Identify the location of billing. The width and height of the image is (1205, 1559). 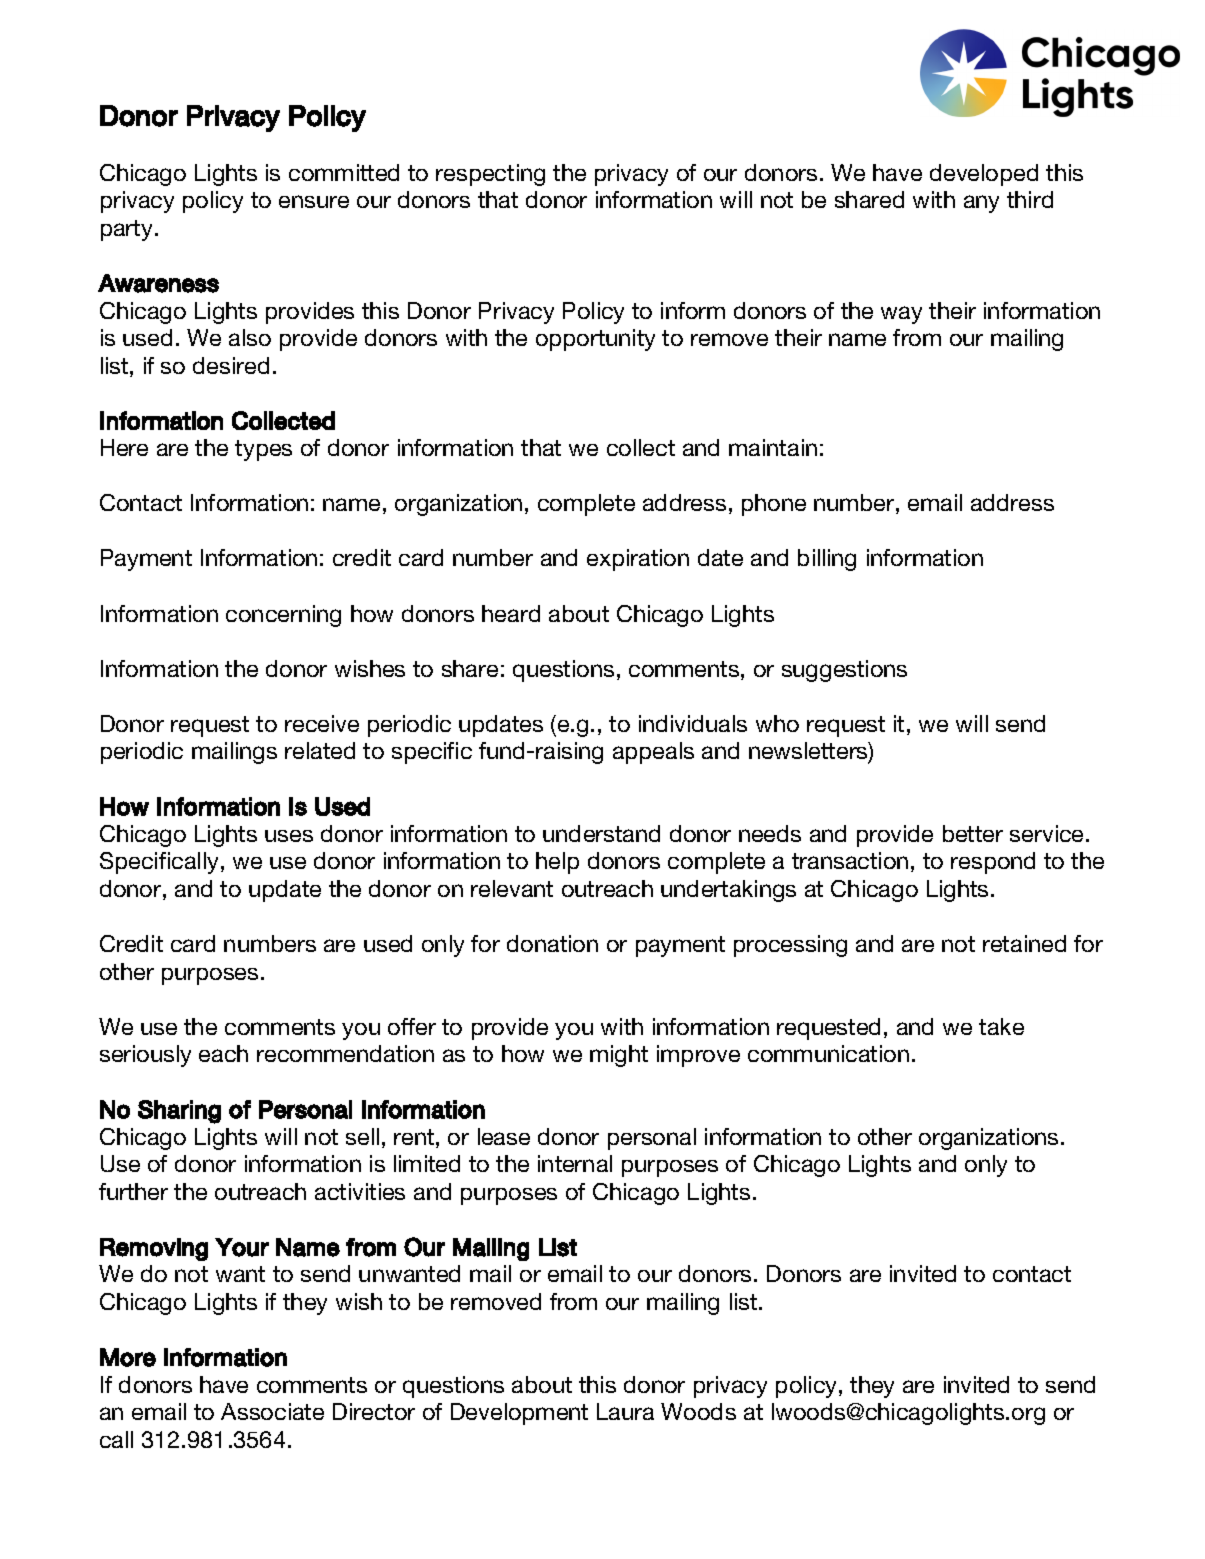
(827, 560).
